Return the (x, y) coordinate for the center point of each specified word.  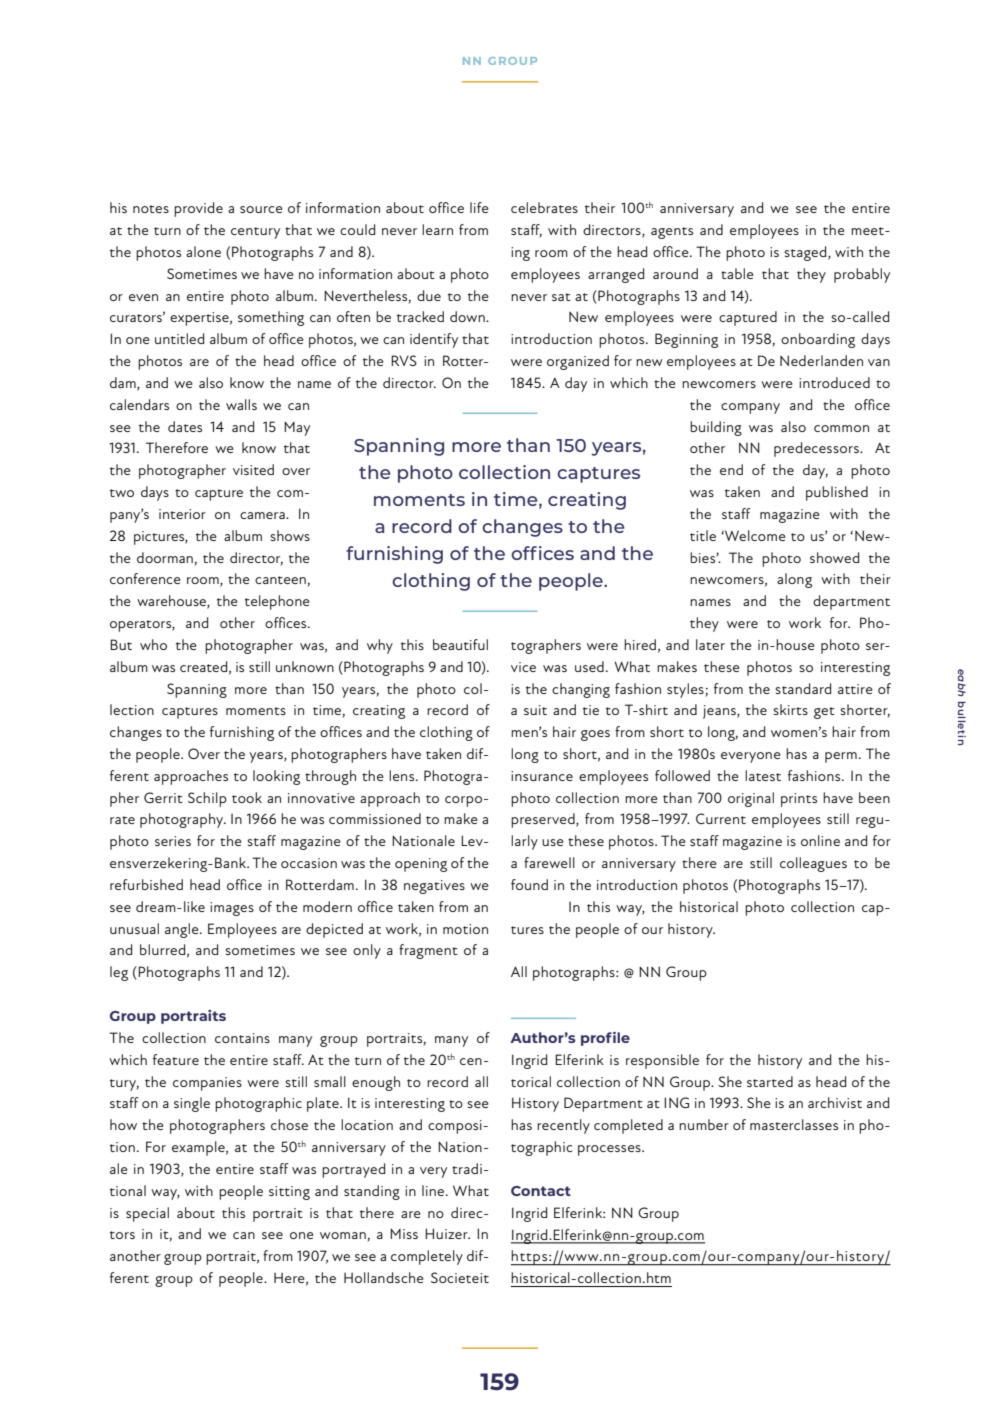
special (147, 1214)
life (479, 207)
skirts (791, 709)
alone (203, 251)
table (737, 273)
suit (535, 710)
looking (276, 777)
